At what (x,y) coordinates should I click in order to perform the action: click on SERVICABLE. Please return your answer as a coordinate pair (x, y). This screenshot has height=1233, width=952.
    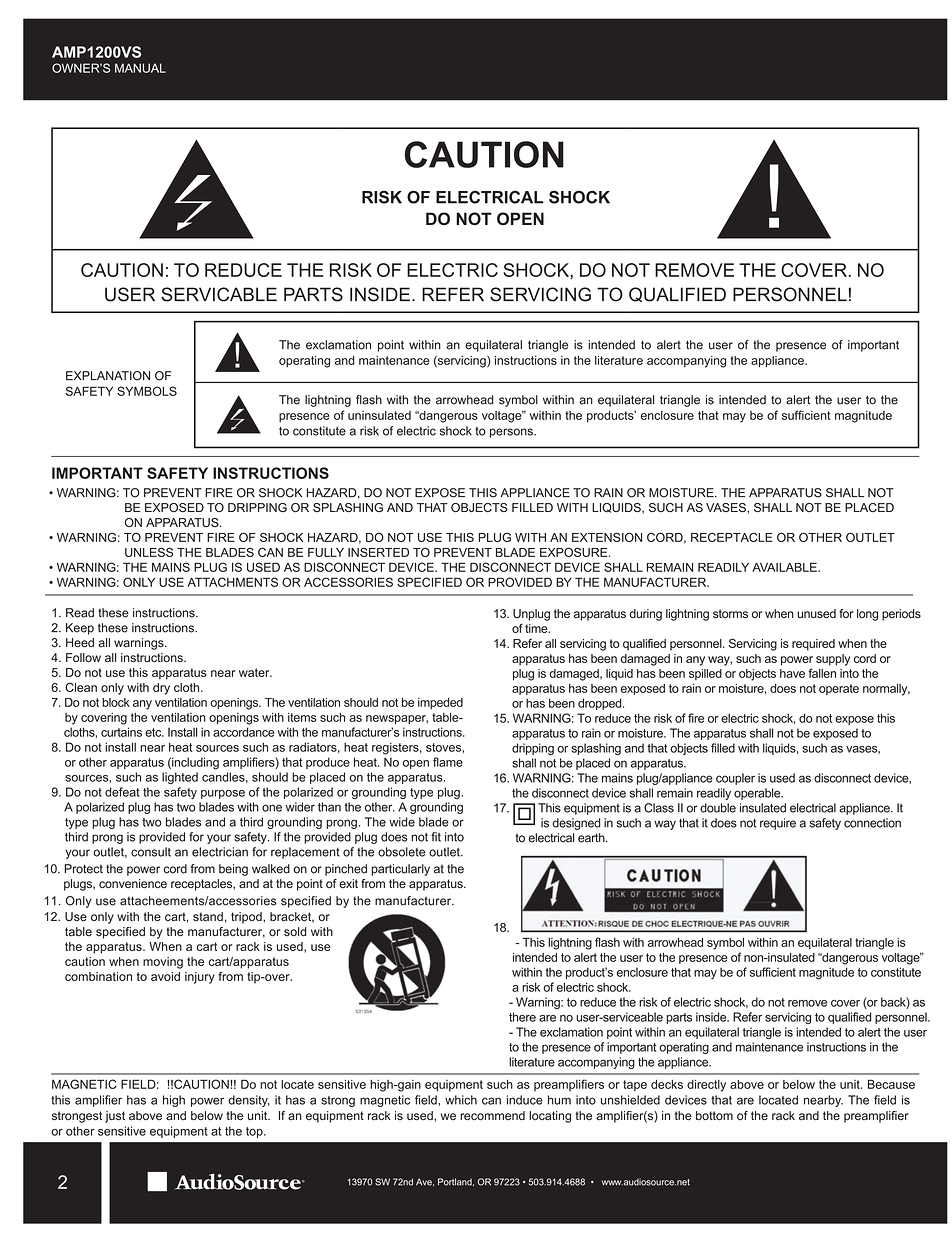
    Looking at the image, I should click on (219, 294).
